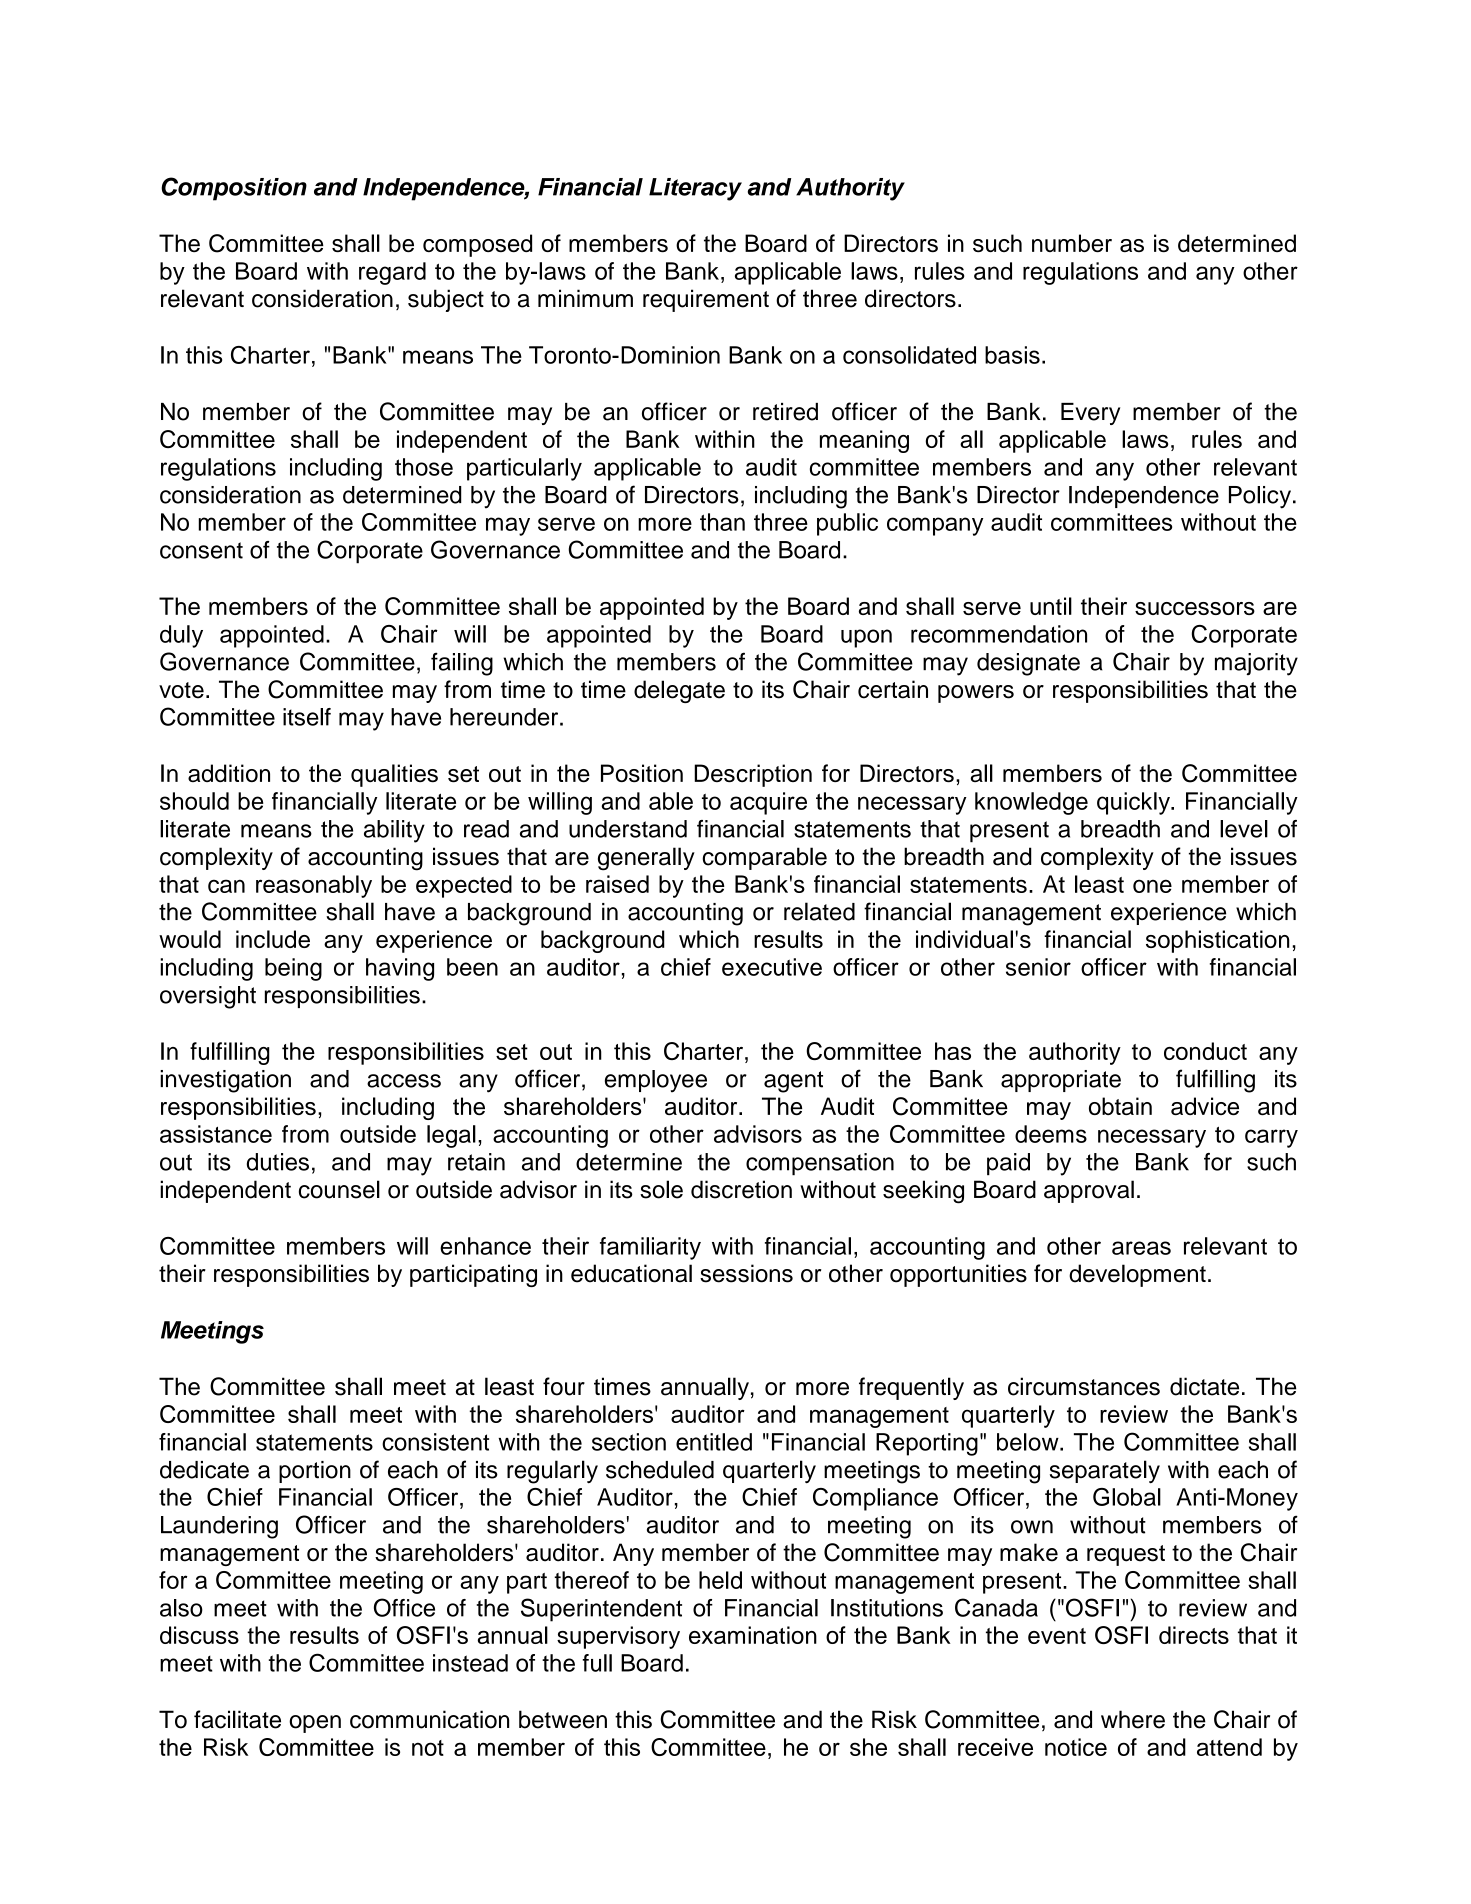 The image size is (1471, 1904). Describe the element at coordinates (753, 1635) in the screenshot. I see `examination` at that location.
